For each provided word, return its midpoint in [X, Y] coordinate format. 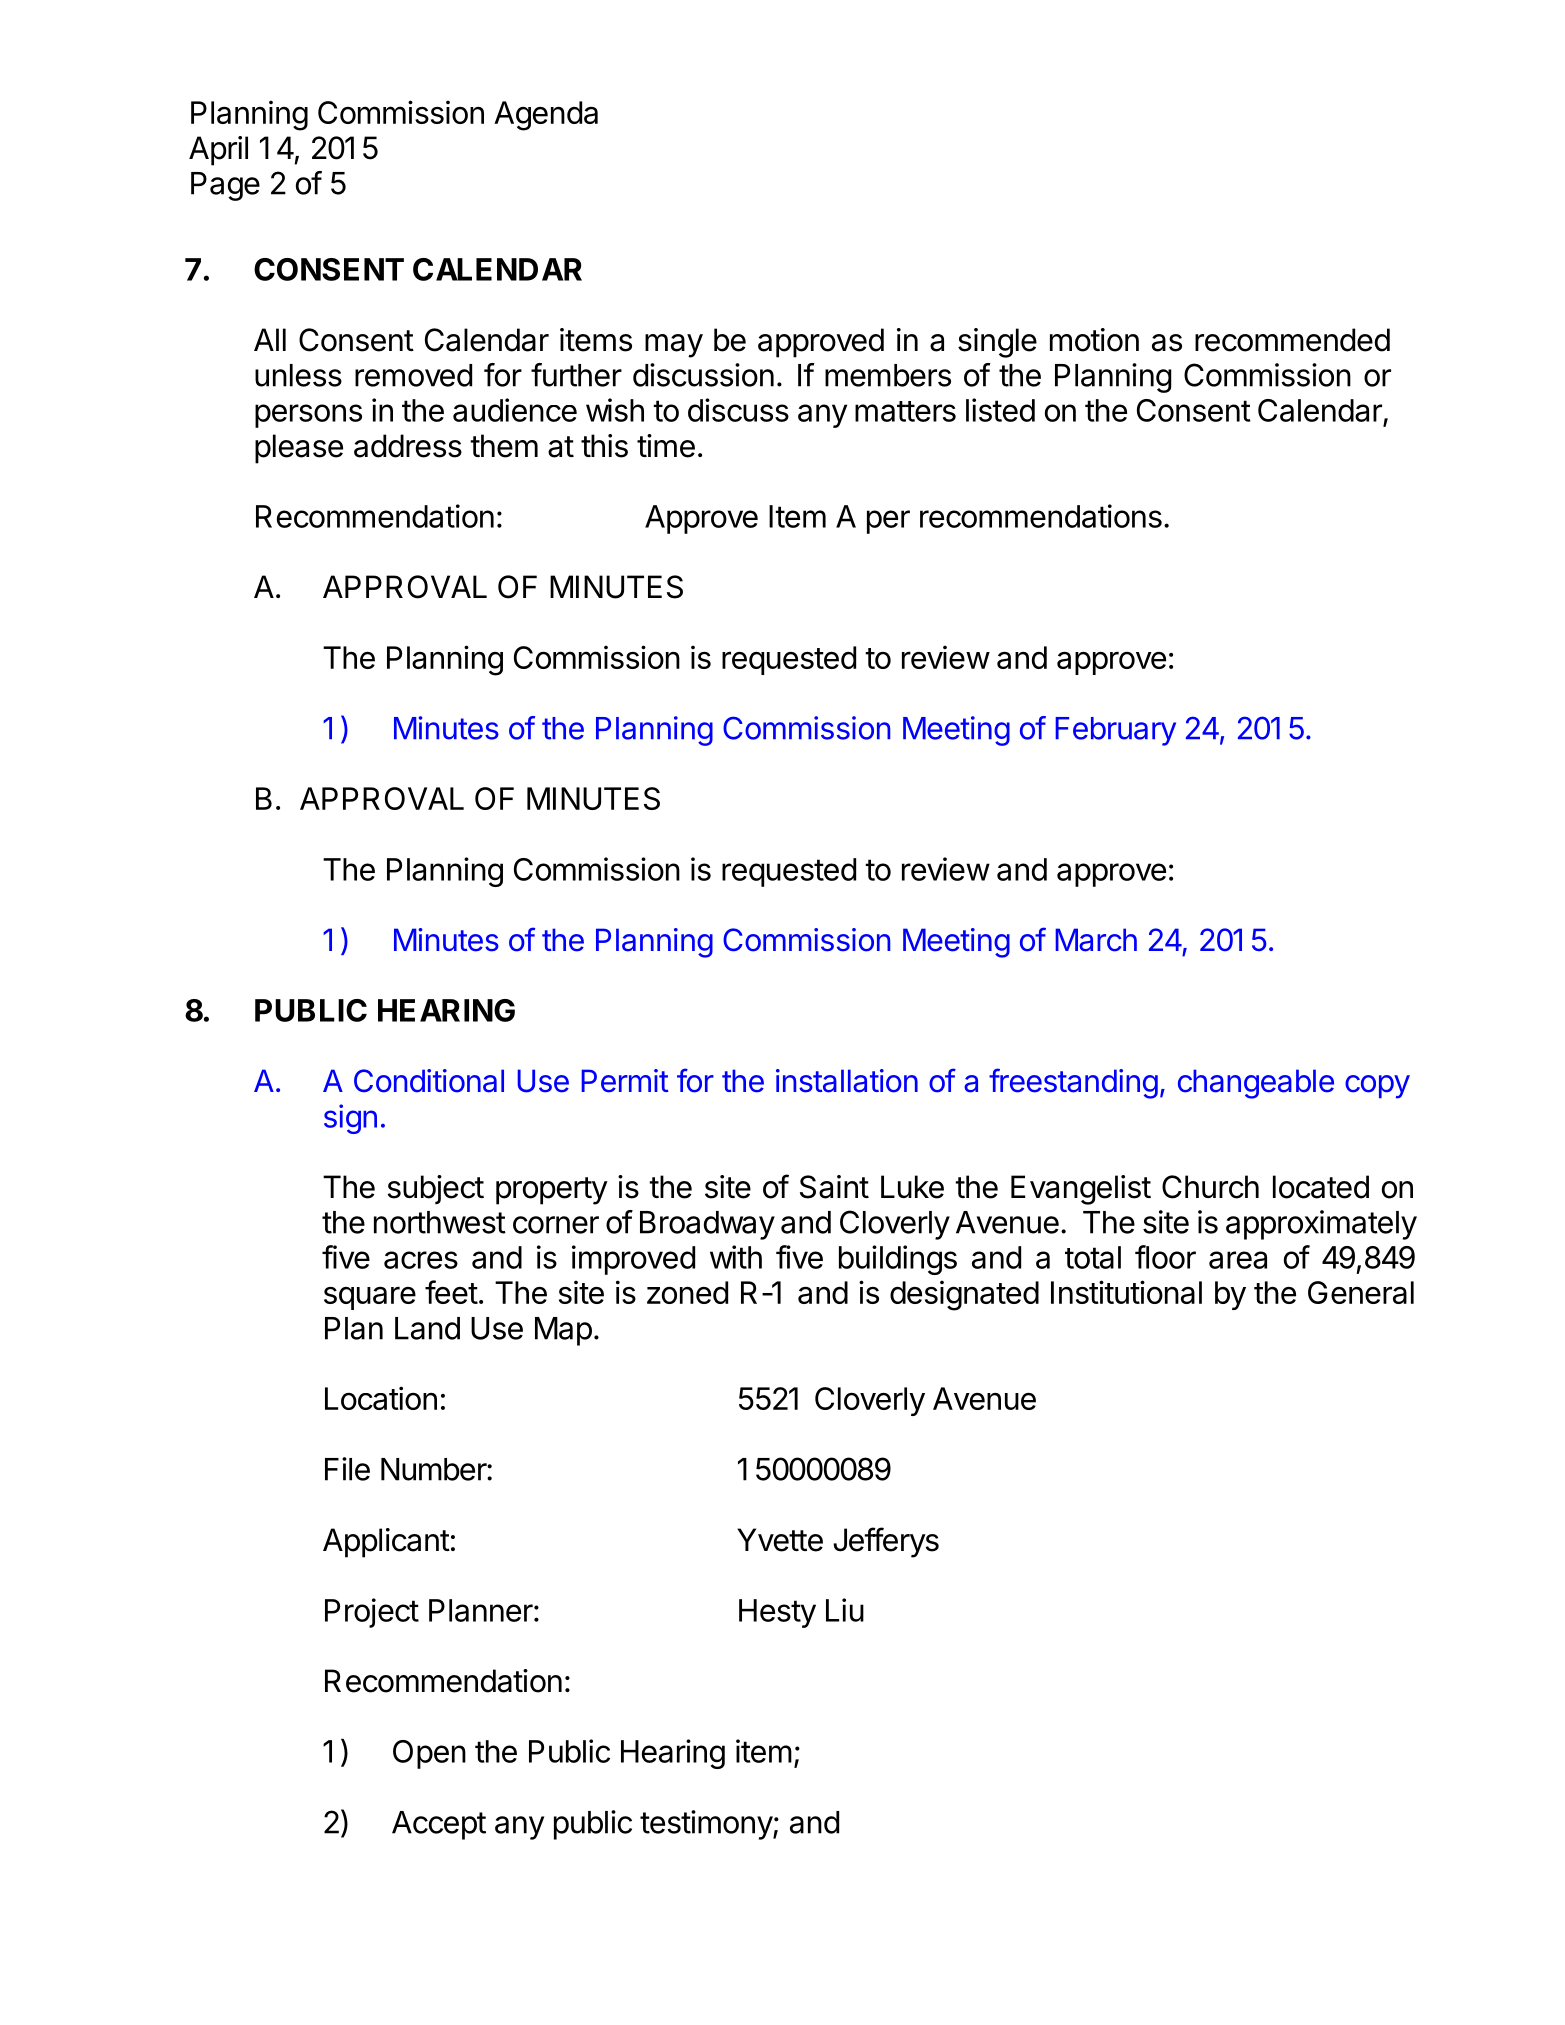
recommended [1292, 340]
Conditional [429, 1081]
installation [847, 1081]
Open [429, 1754]
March [1096, 940]
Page [225, 186]
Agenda [546, 116]
